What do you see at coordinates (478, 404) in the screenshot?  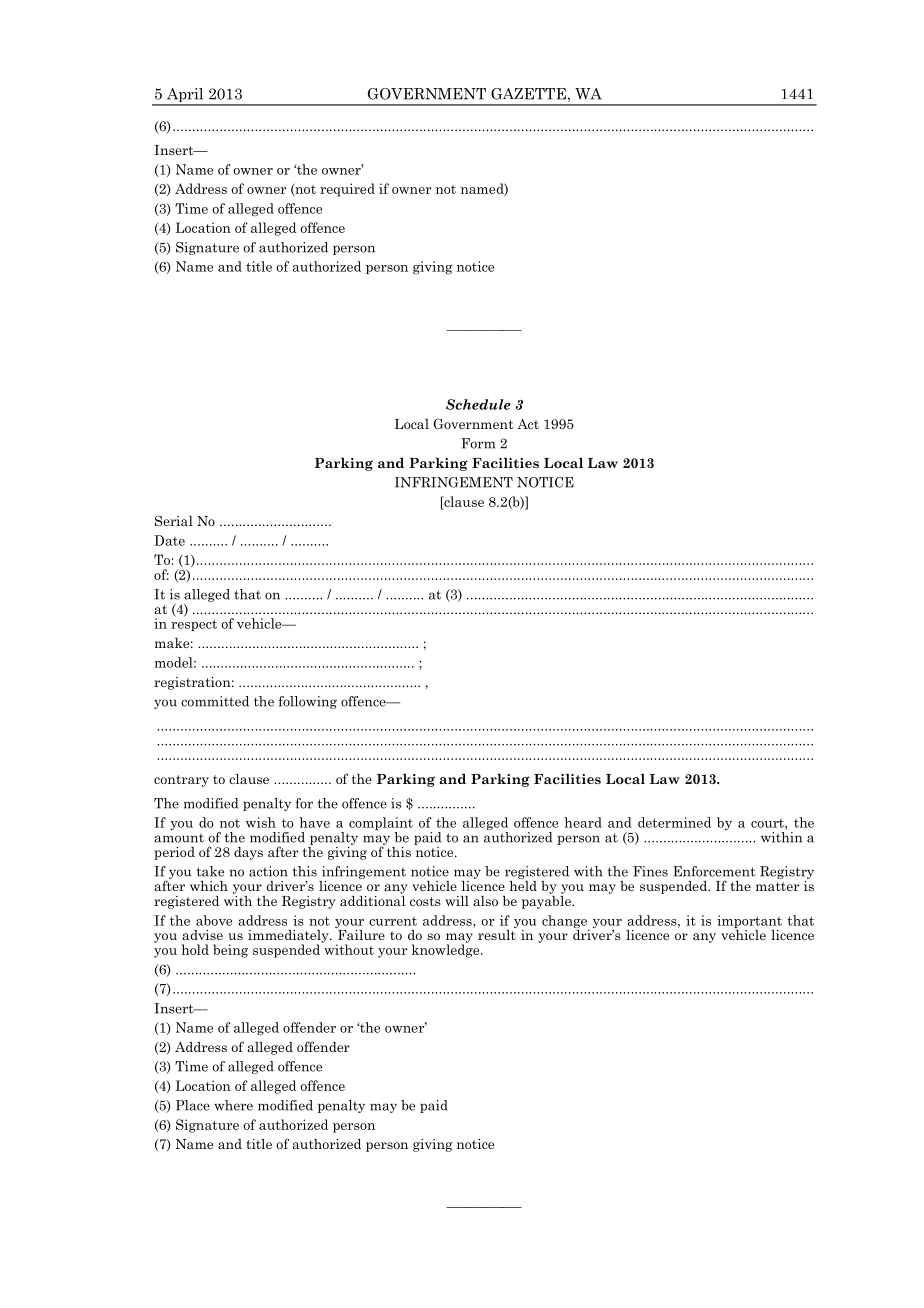 I see `Schedule` at bounding box center [478, 404].
